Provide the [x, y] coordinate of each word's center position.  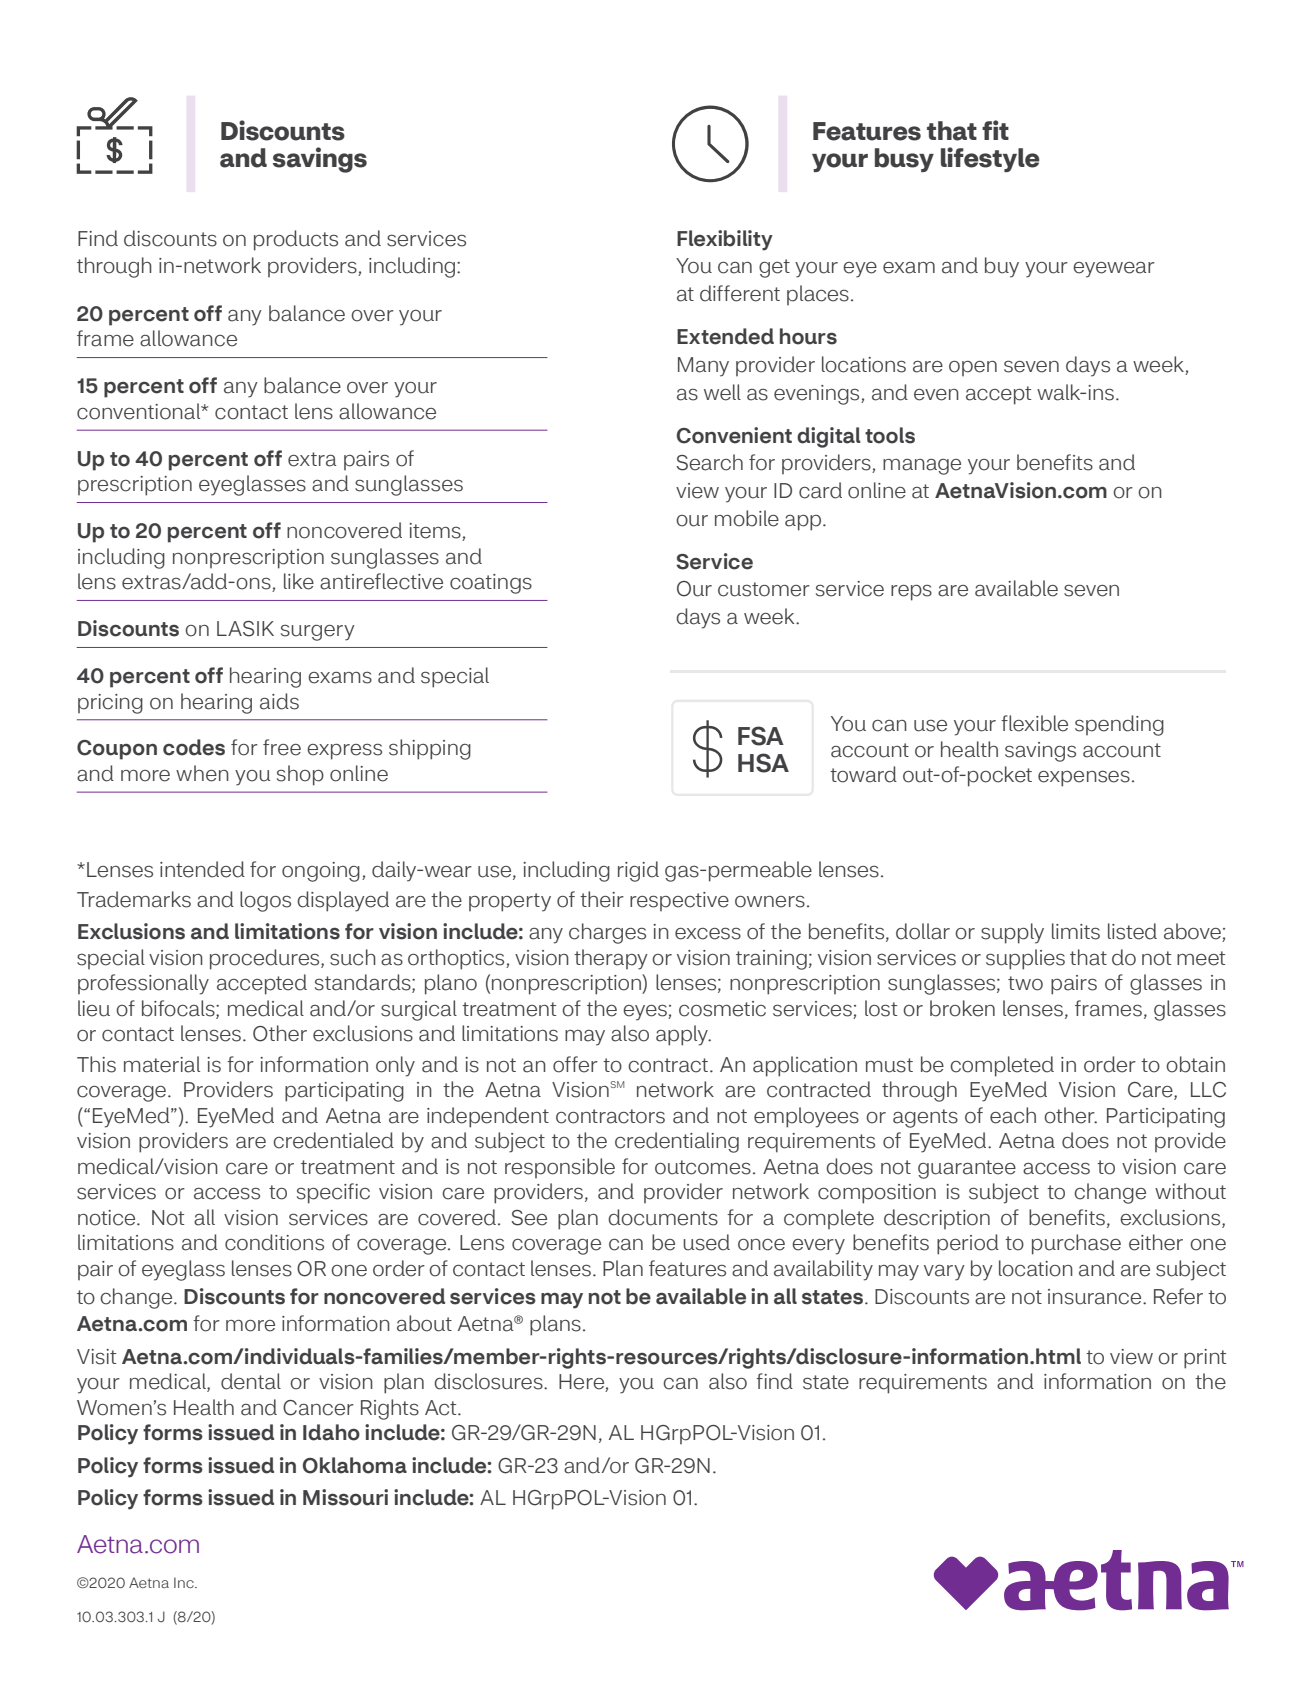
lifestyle [990, 159]
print [1205, 1359]
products [296, 240]
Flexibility [725, 240]
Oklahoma [355, 1465]
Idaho [331, 1432]
